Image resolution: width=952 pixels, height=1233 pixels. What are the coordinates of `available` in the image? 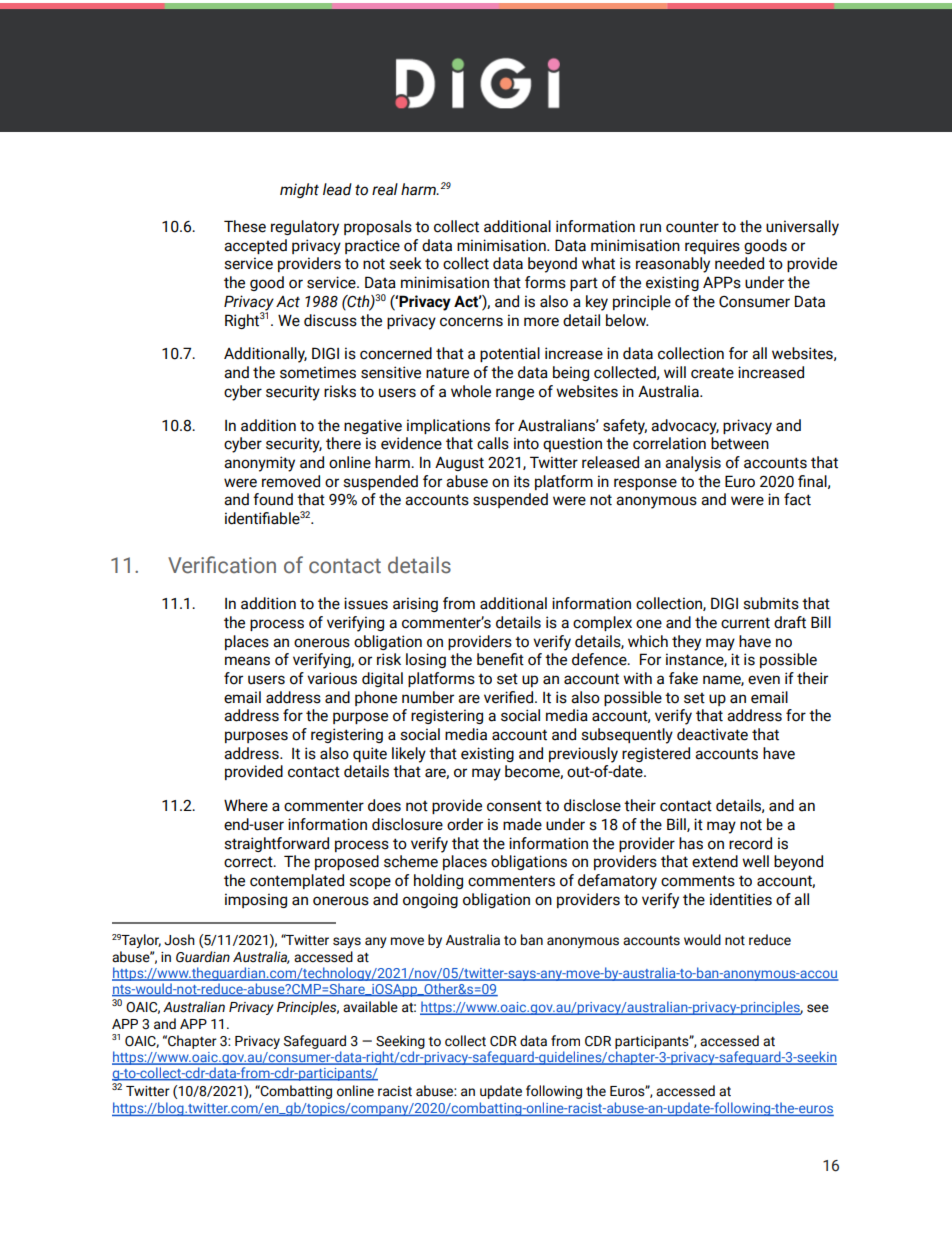 It's located at (370, 1007).
